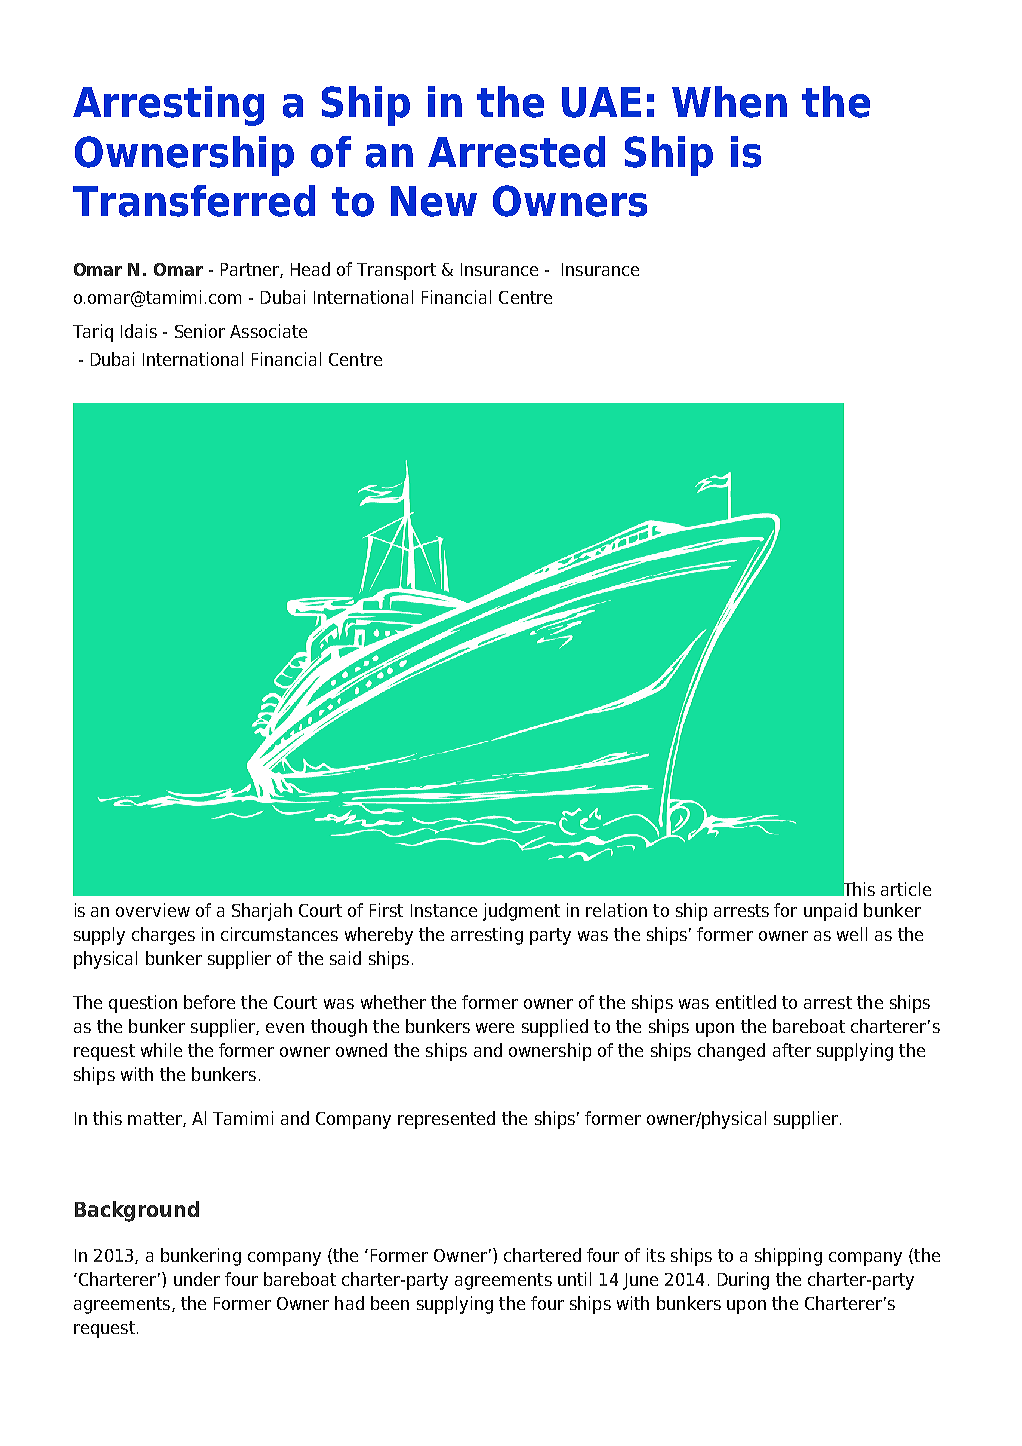 Image resolution: width=1022 pixels, height=1446 pixels. What do you see at coordinates (906, 889) in the screenshot?
I see `article` at bounding box center [906, 889].
